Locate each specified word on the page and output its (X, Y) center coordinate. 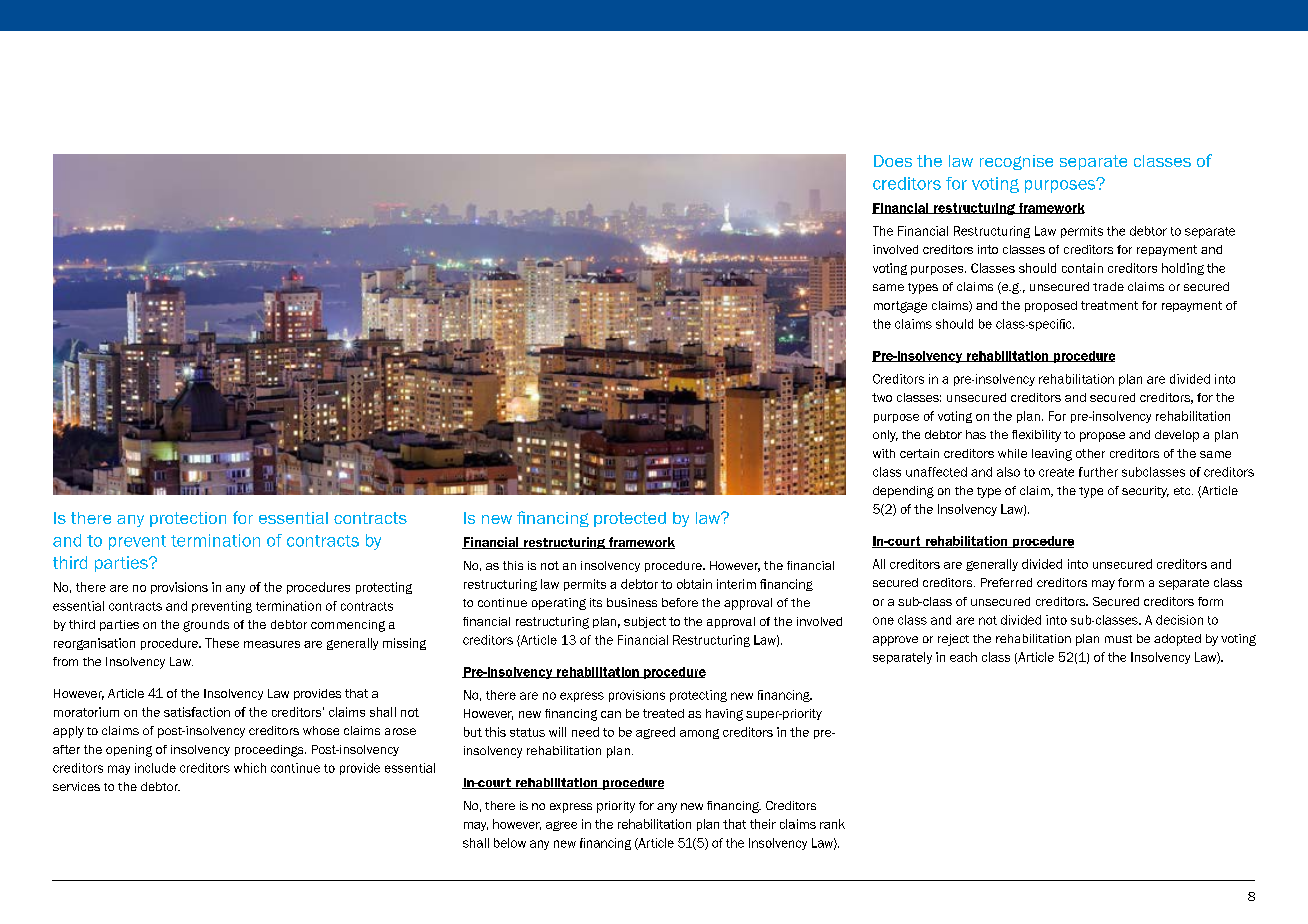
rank (832, 824)
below (510, 843)
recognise (1016, 162)
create (1056, 472)
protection (188, 519)
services (76, 786)
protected (630, 519)
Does (893, 161)
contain (1082, 268)
